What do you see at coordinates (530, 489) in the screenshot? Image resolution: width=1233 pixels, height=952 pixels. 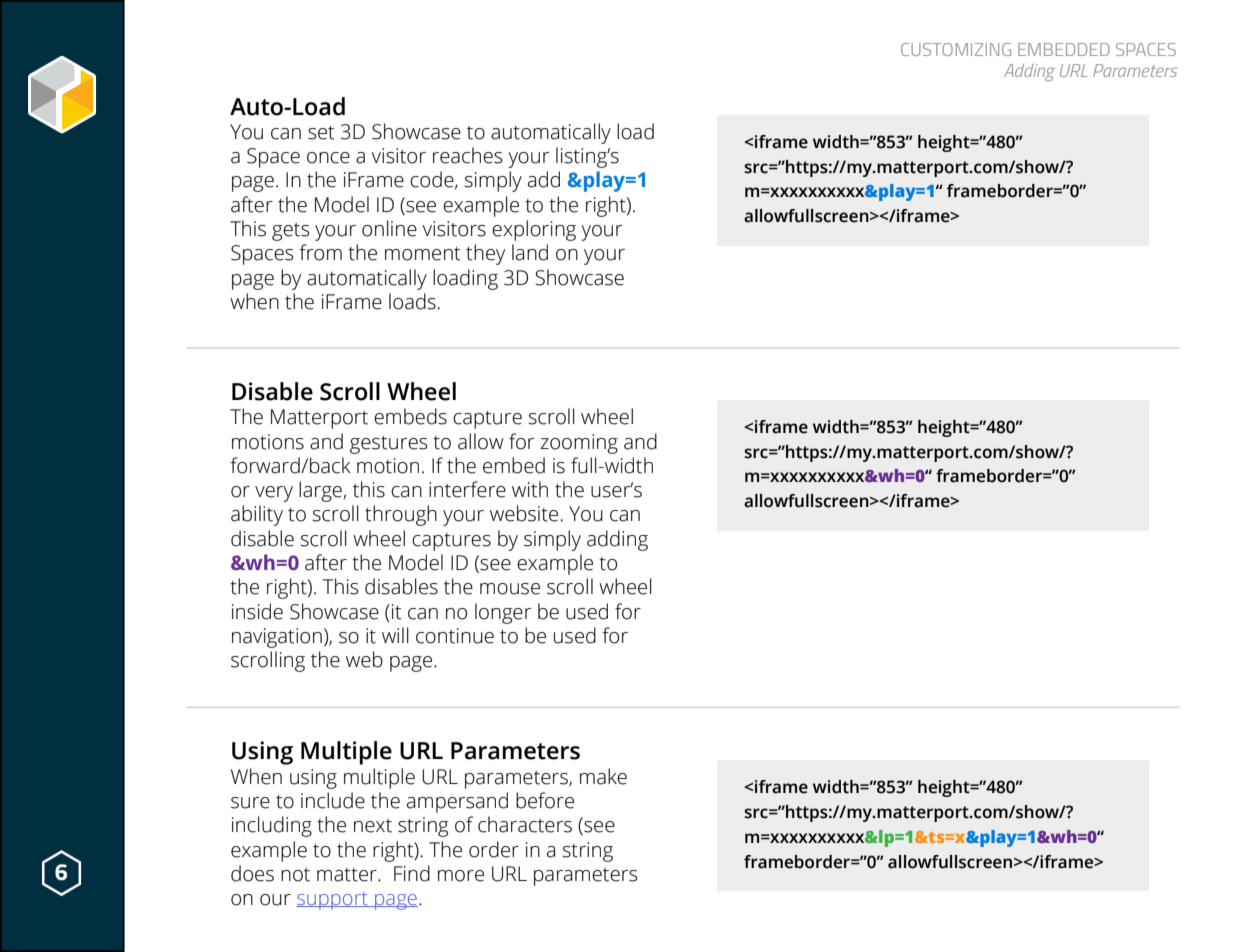 I see `with` at bounding box center [530, 489].
